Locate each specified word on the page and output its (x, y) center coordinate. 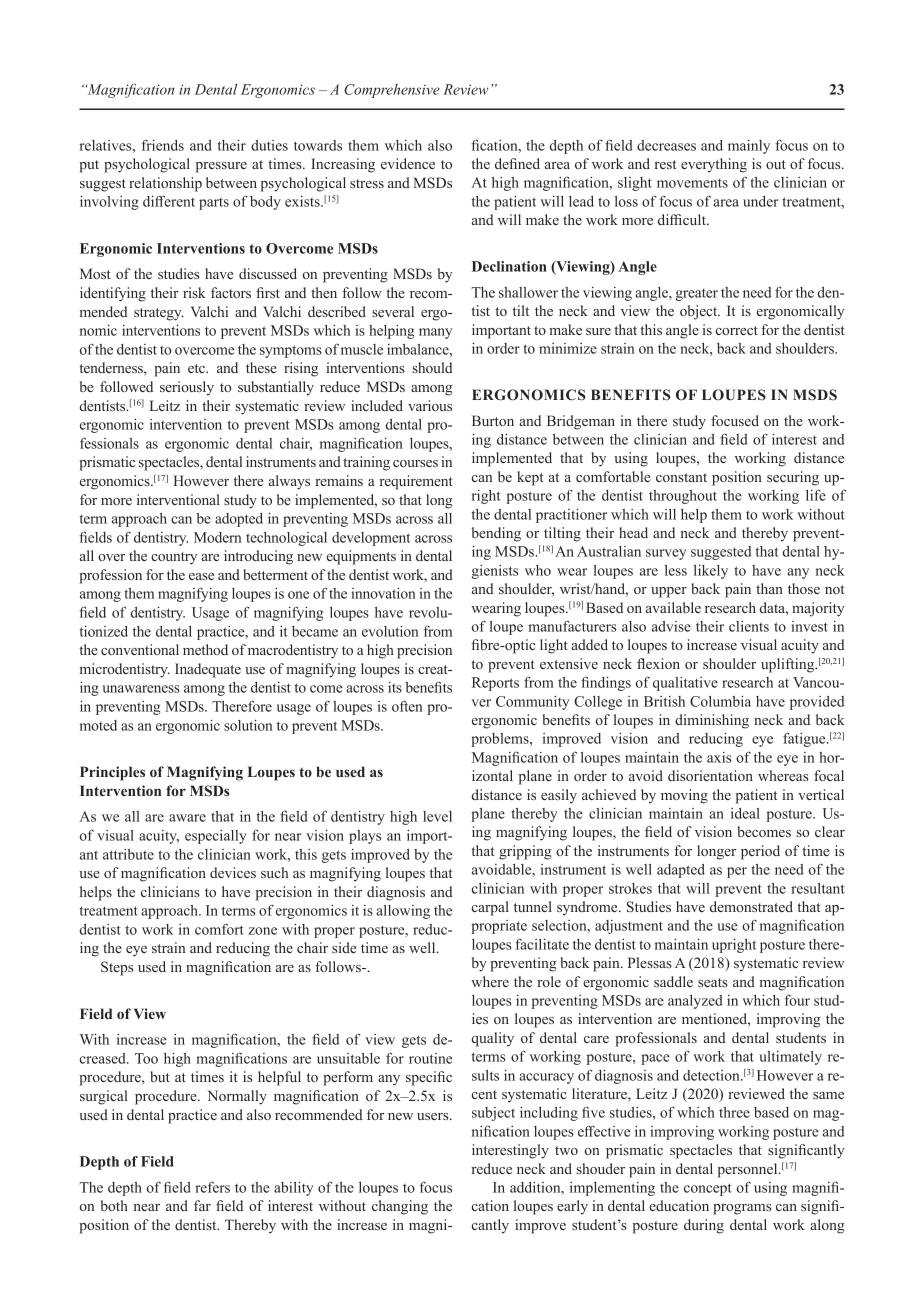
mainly (749, 147)
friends (163, 145)
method (205, 649)
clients (749, 626)
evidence (408, 163)
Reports (495, 684)
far (202, 1205)
